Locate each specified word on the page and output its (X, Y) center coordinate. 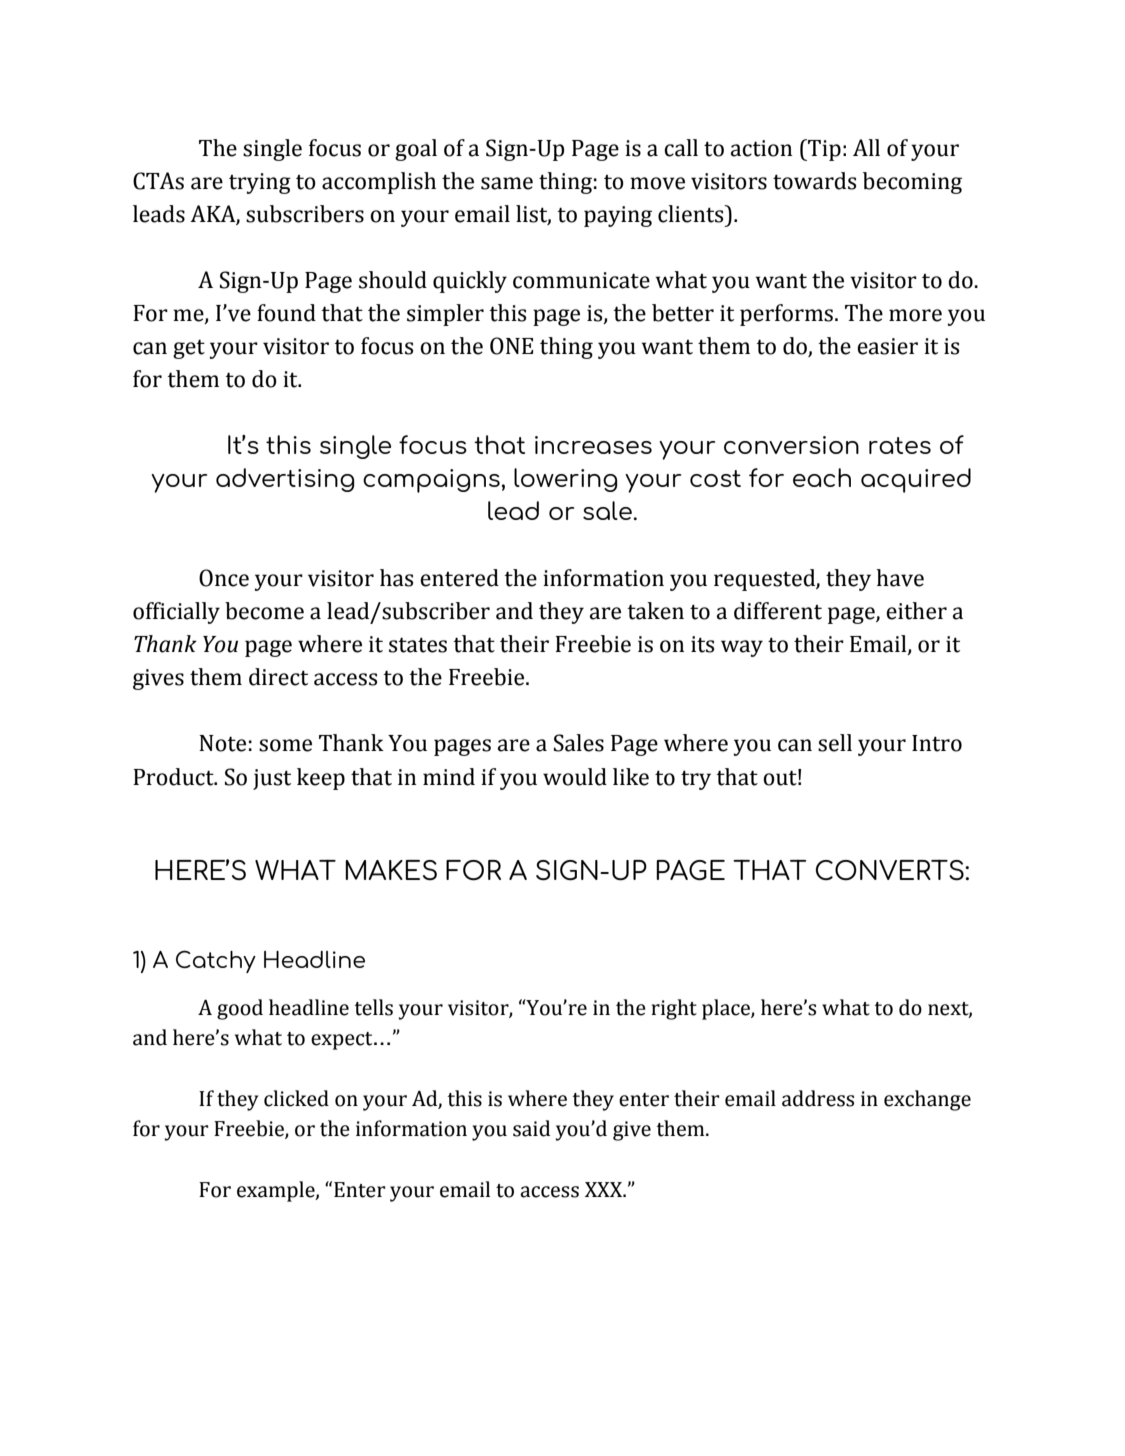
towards (814, 181)
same (507, 183)
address (818, 1098)
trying (260, 183)
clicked (296, 1098)
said (531, 1128)
